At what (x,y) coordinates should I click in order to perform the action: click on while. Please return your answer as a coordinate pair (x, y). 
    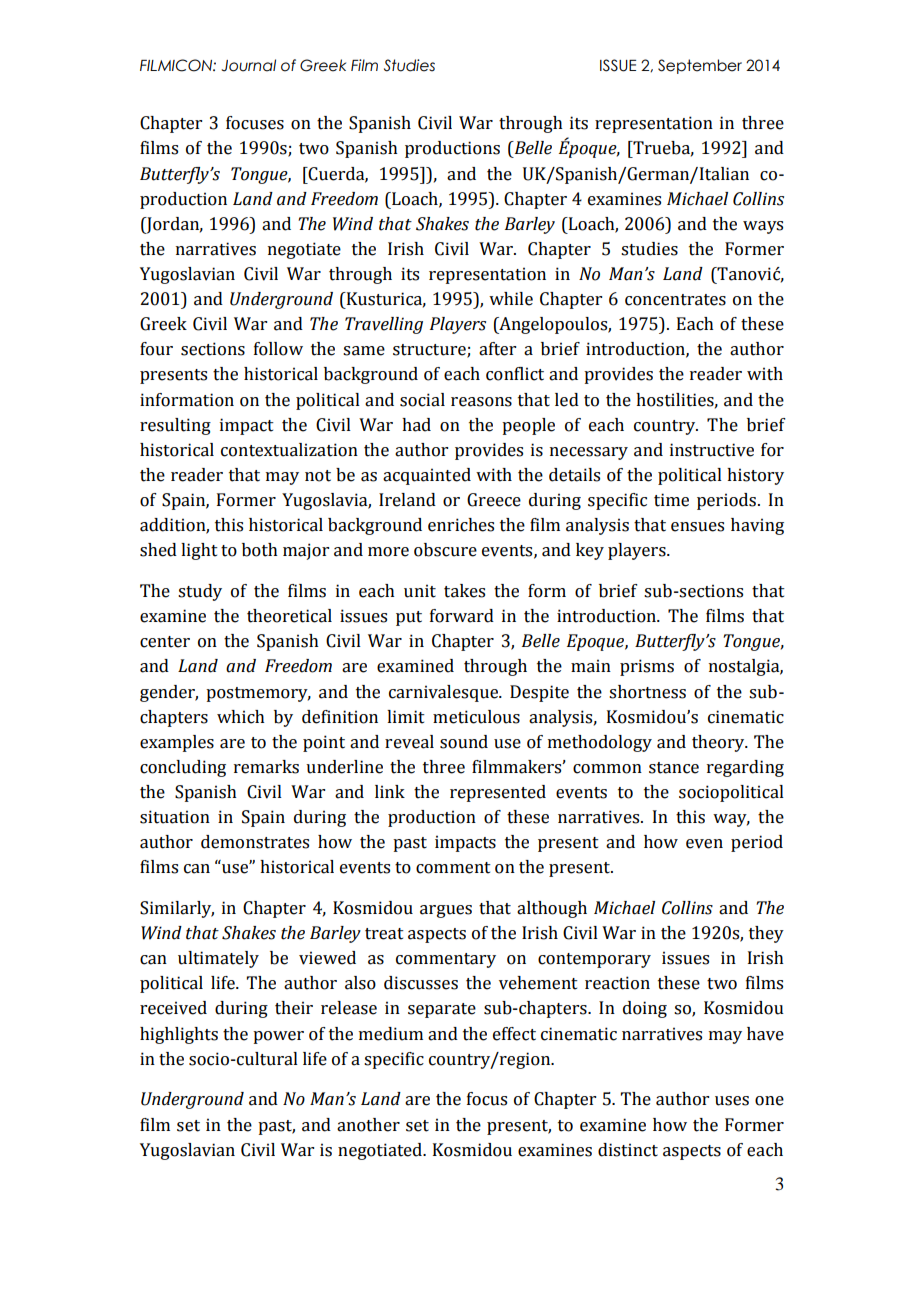
    Looking at the image, I should click on (511, 299).
